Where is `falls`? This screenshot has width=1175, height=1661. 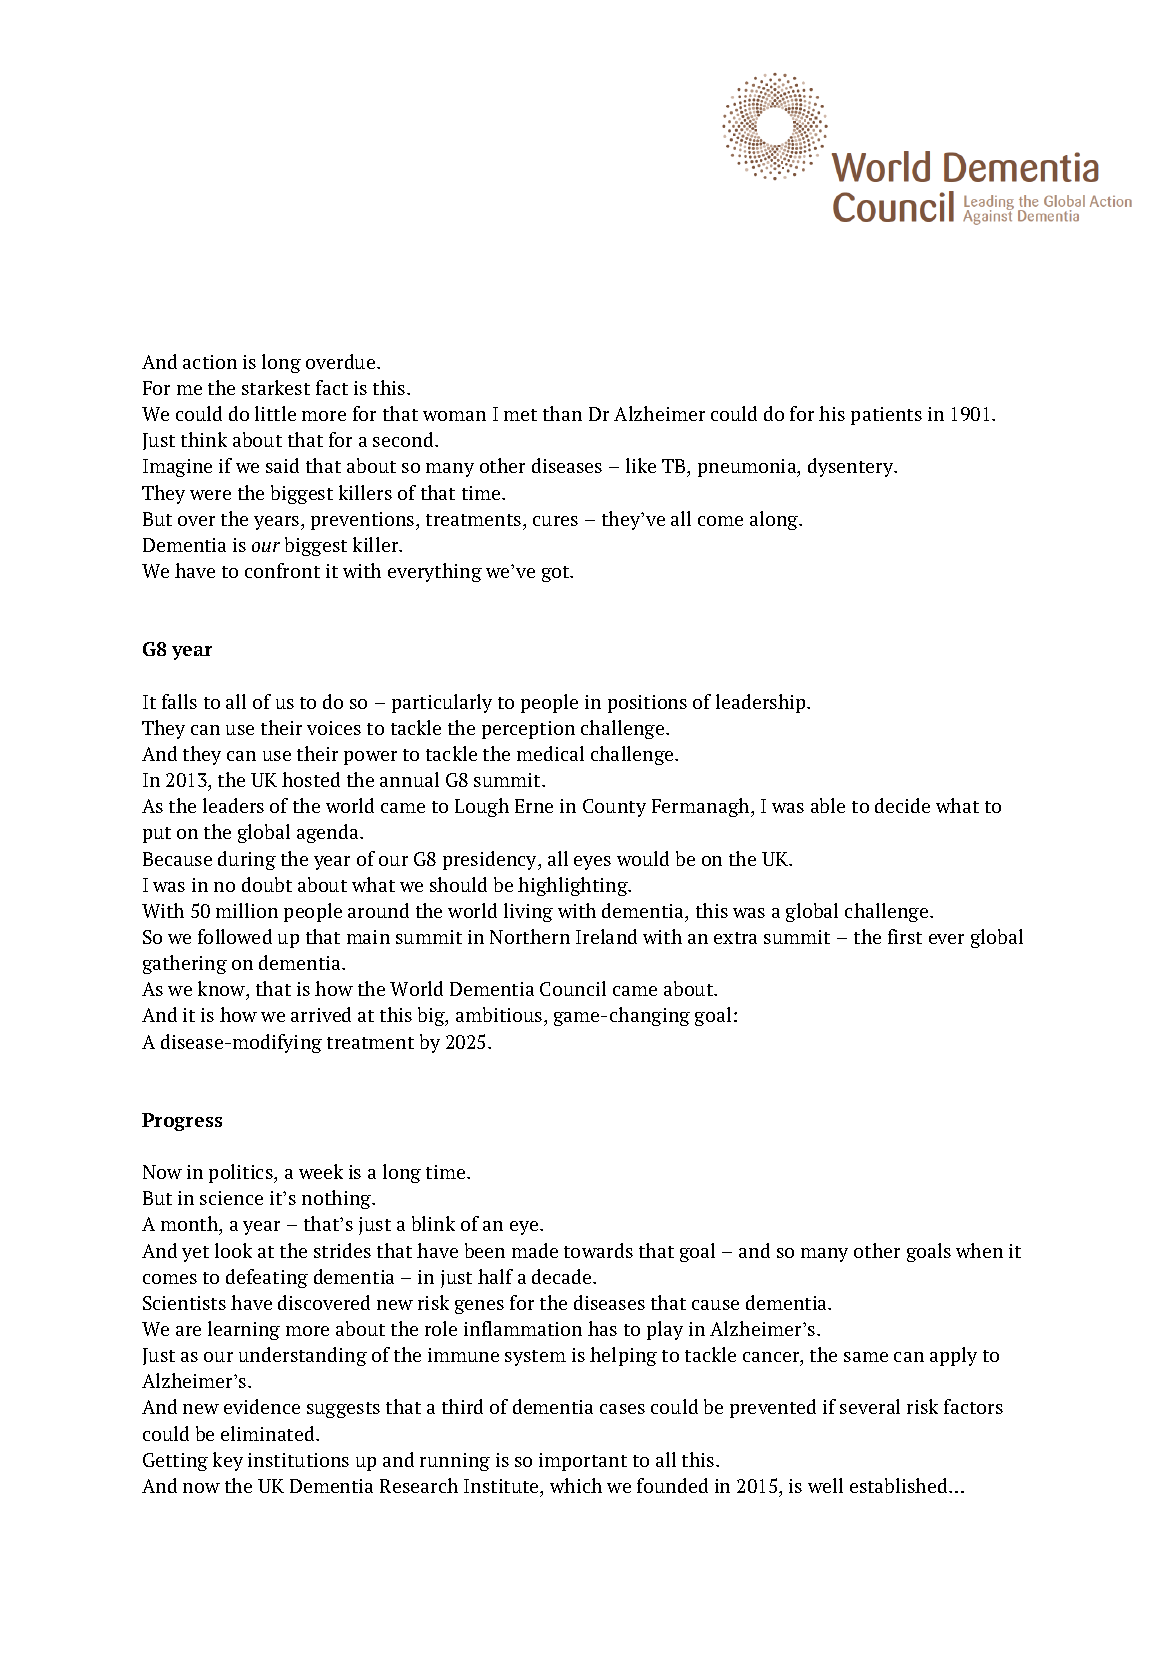
falls is located at coordinates (179, 701).
